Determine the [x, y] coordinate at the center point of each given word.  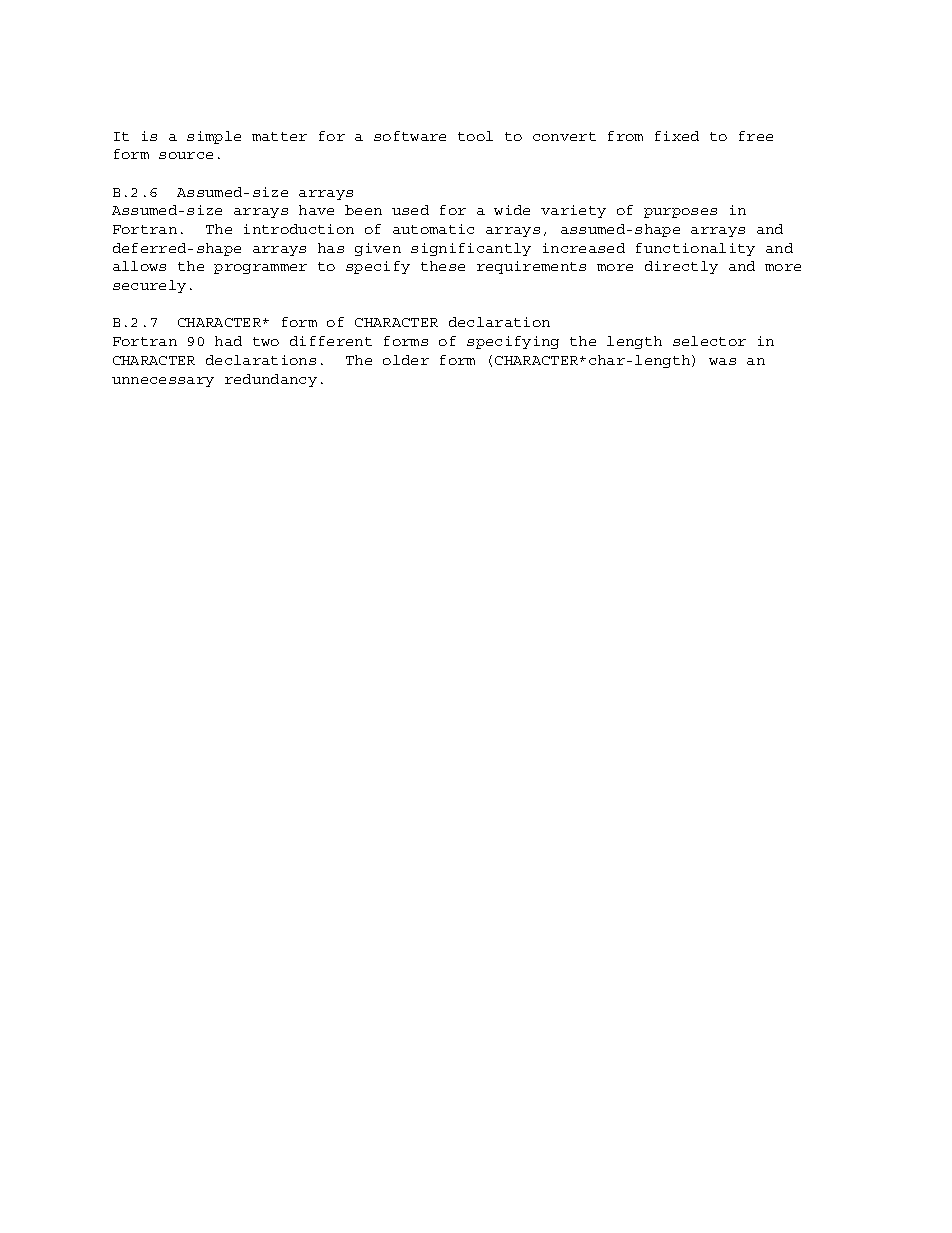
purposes [680, 213]
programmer [260, 269]
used [410, 210]
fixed [677, 136]
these [443, 266]
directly [681, 267]
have [316, 210]
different [331, 341]
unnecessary [163, 382]
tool [475, 136]
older [406, 360]
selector [709, 341]
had [228, 341]
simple [214, 137]
